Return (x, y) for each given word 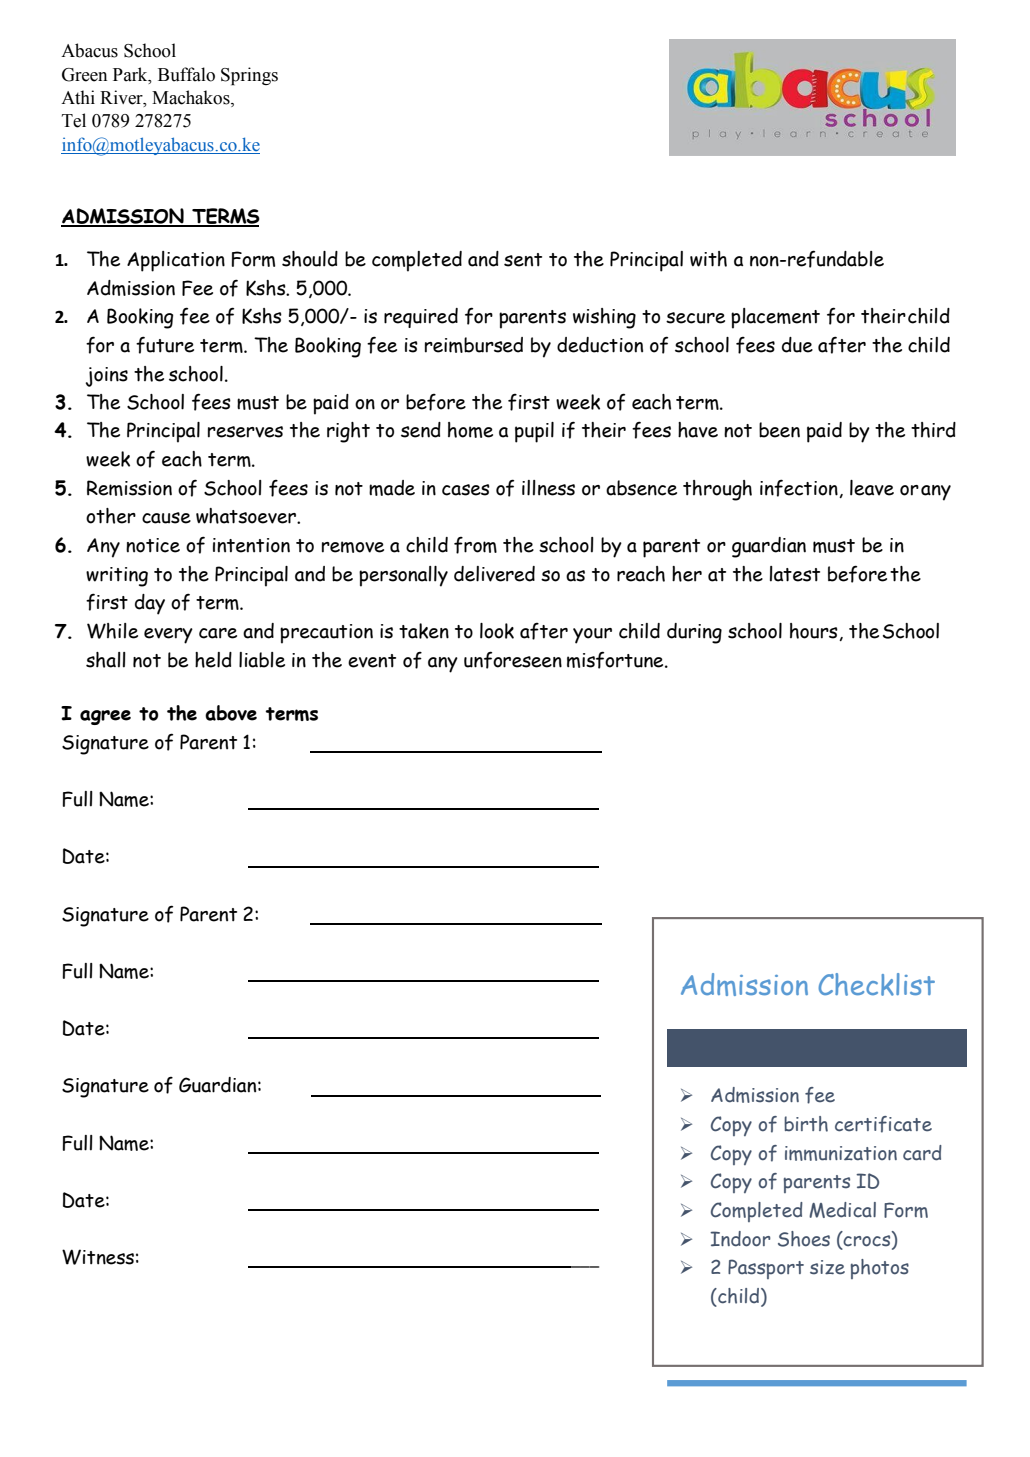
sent (523, 260)
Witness (98, 1257)
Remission (129, 488)
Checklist (876, 984)
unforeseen (513, 660)
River (122, 97)
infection (800, 488)
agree (105, 717)
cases (466, 490)
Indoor (740, 1239)
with (708, 259)
